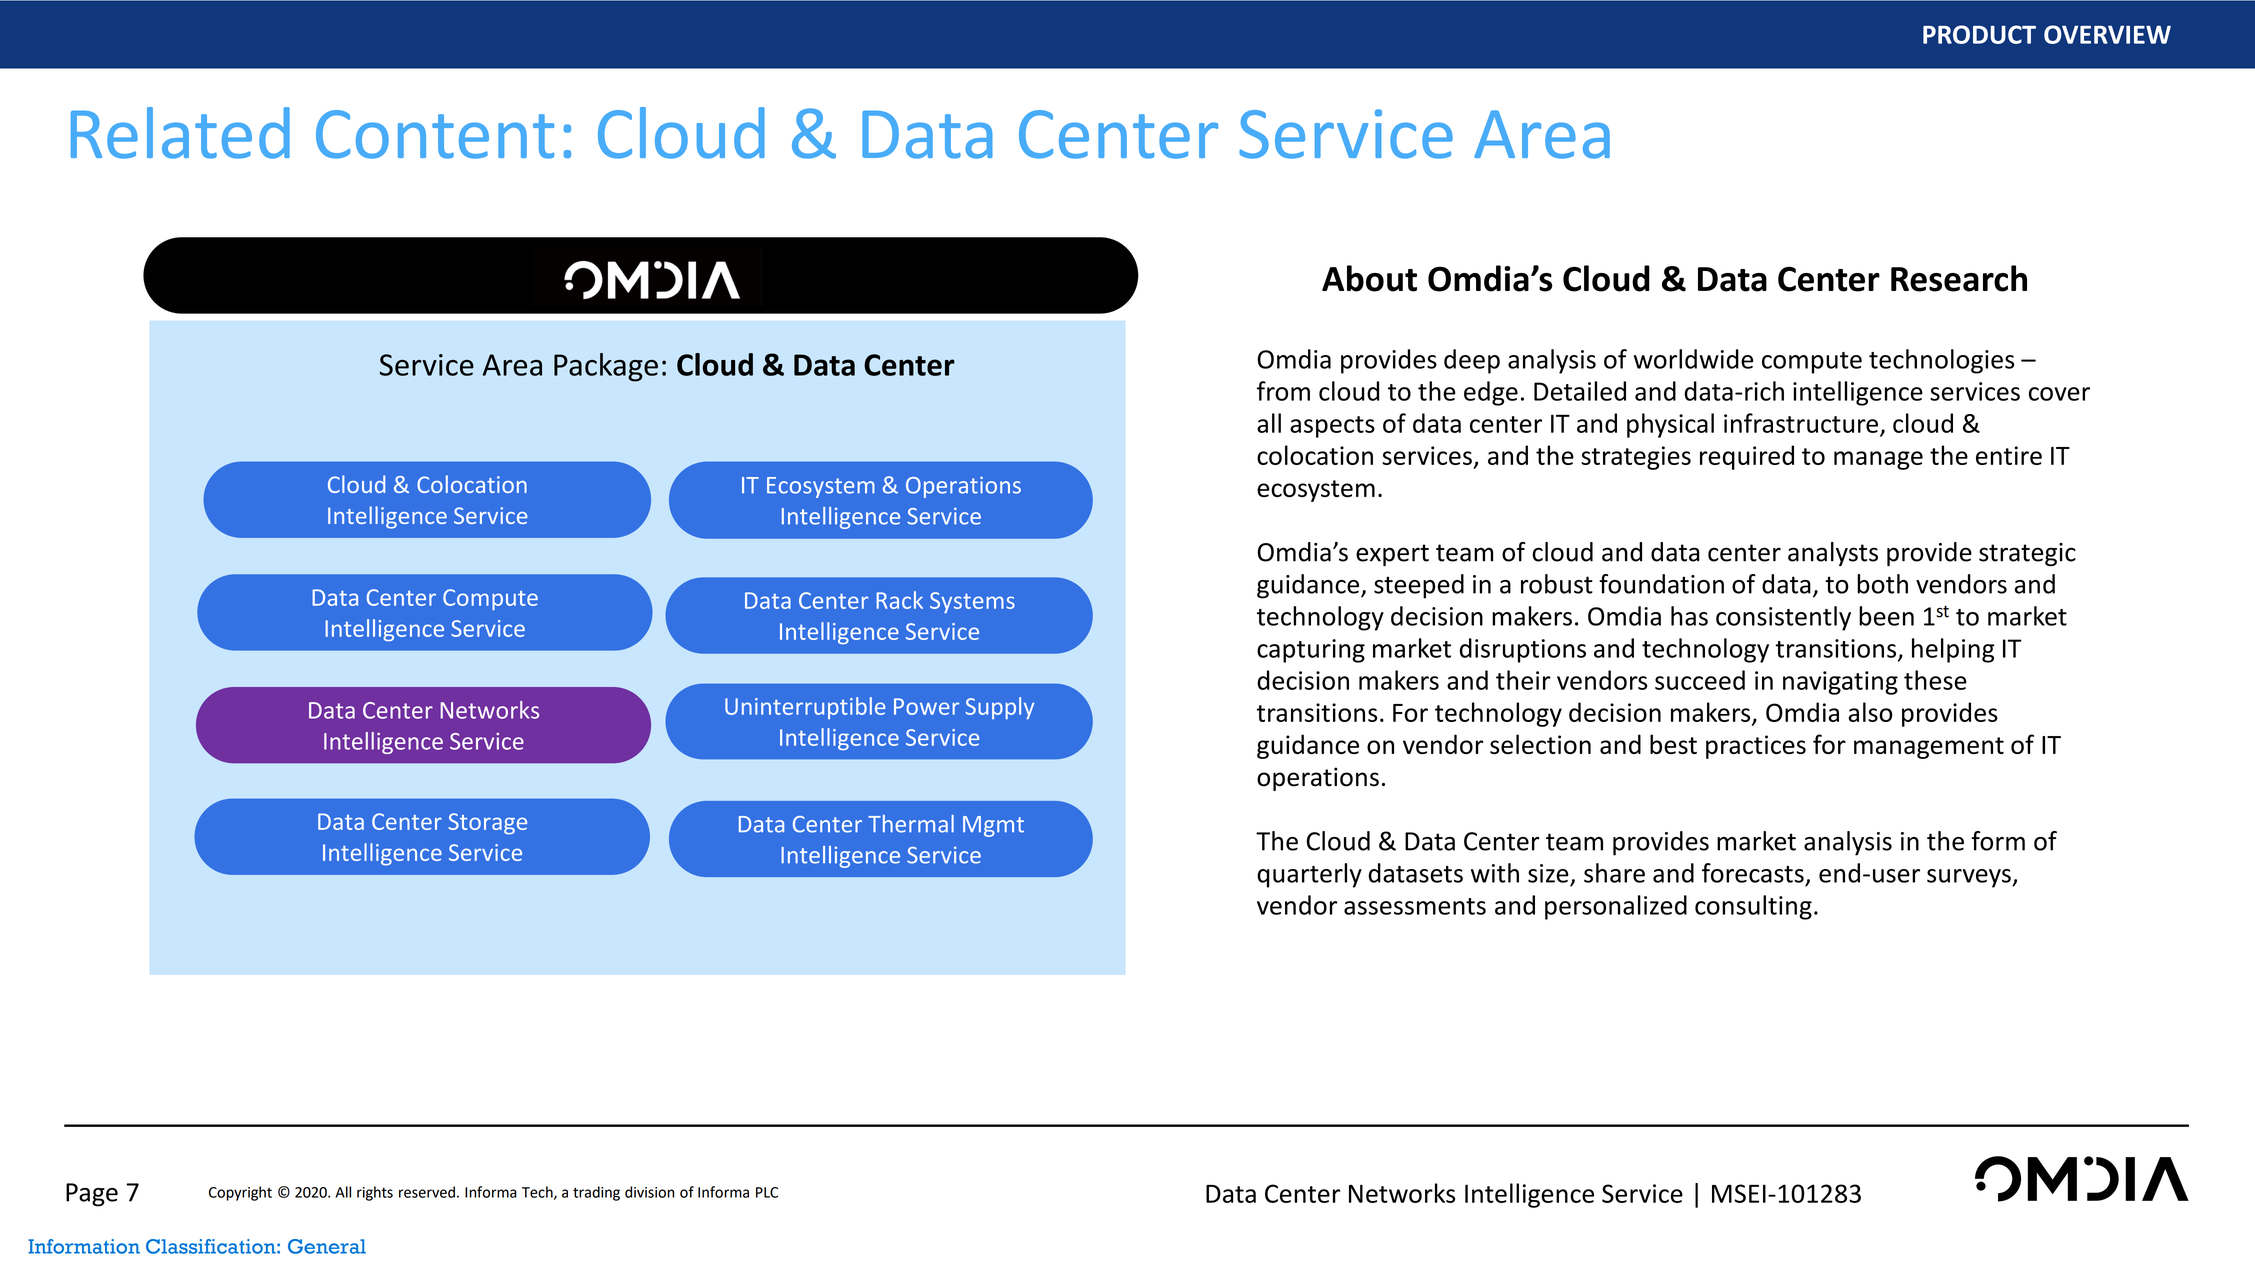  Describe the element at coordinates (1886, 616) in the screenshot. I see `been` at that location.
